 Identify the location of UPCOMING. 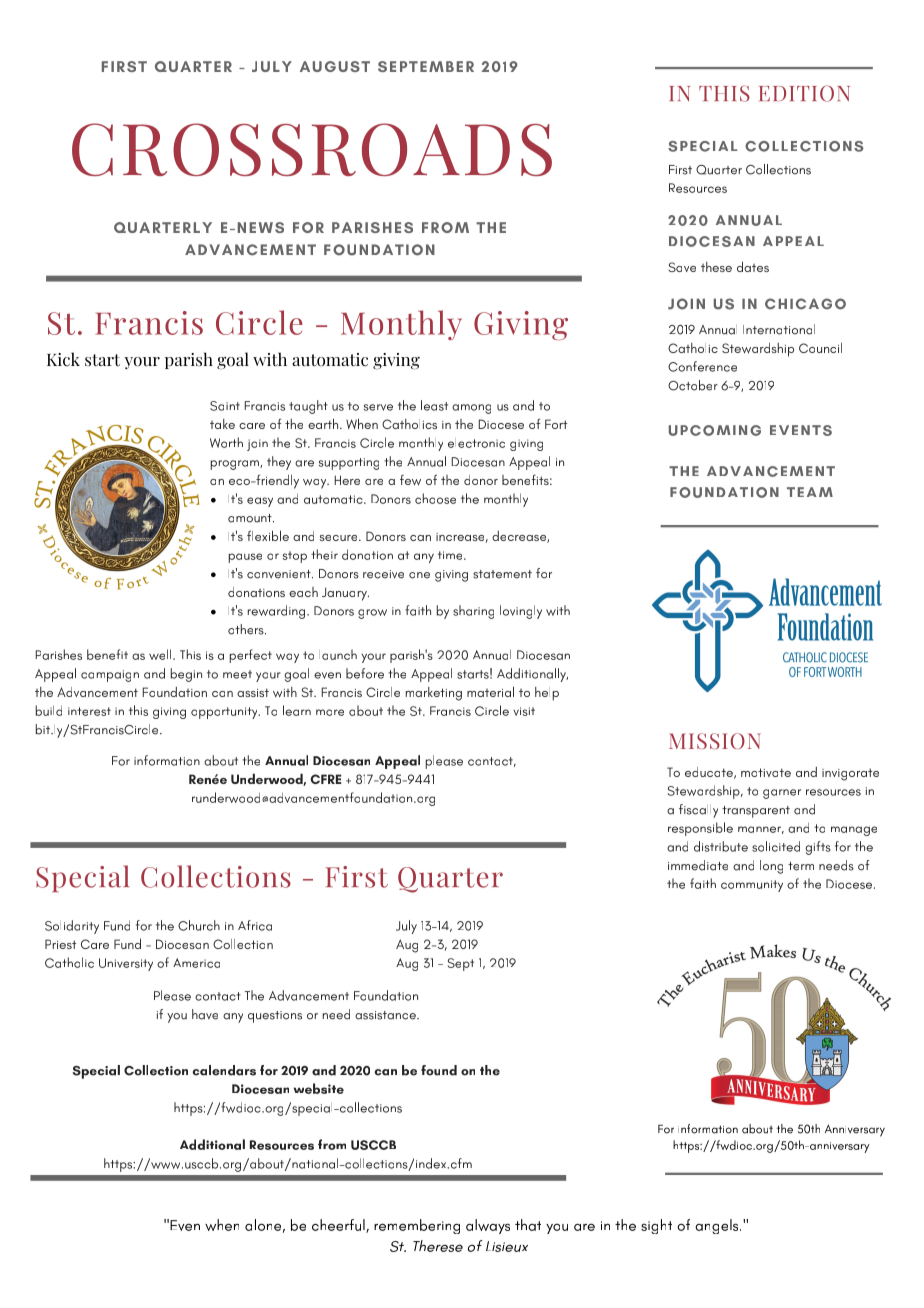
(715, 430).
